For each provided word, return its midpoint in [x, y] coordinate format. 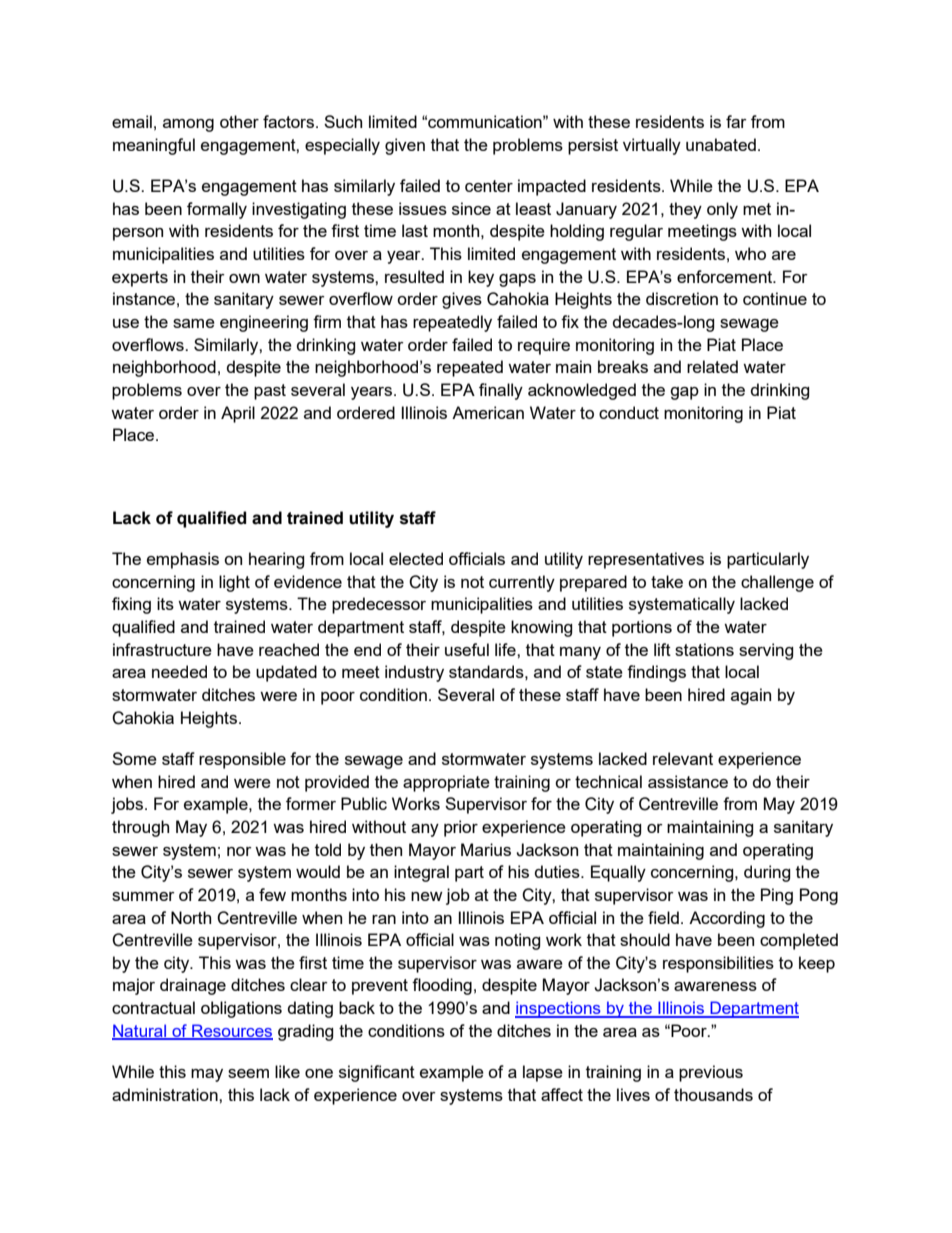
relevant [683, 758]
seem [248, 1073]
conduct [629, 412]
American [488, 412]
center [489, 186]
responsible [242, 760]
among [188, 125]
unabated [721, 144]
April [238, 414]
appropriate [446, 783]
